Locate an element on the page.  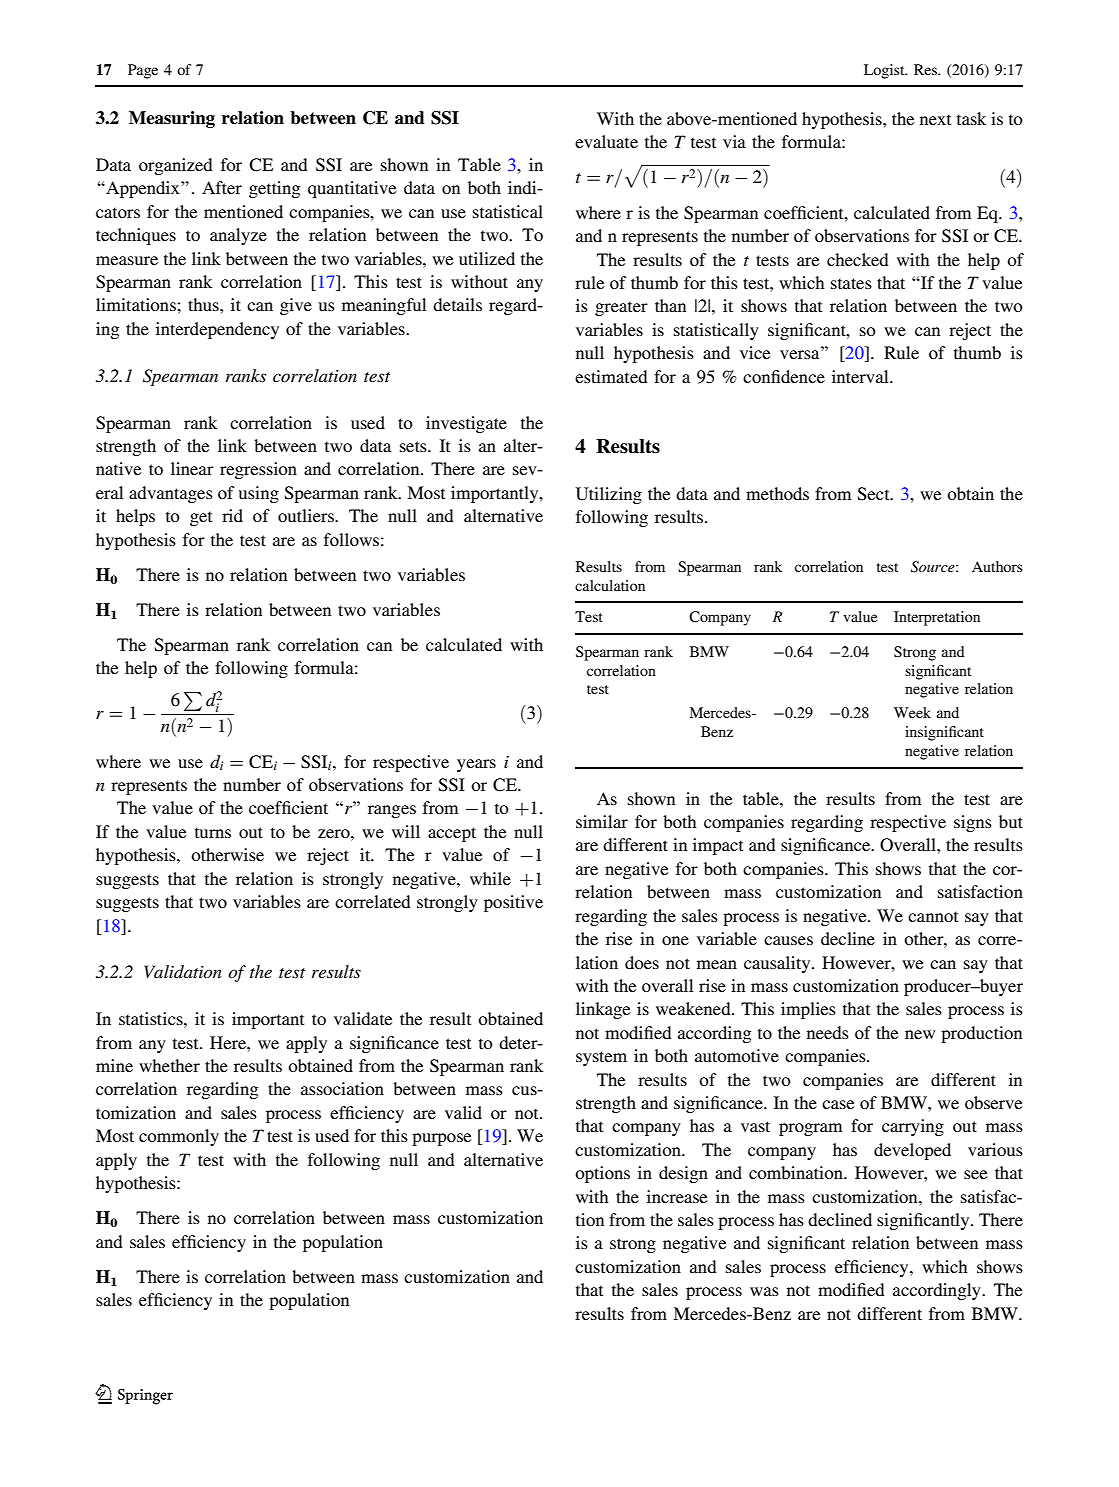
turns is located at coordinates (213, 832).
